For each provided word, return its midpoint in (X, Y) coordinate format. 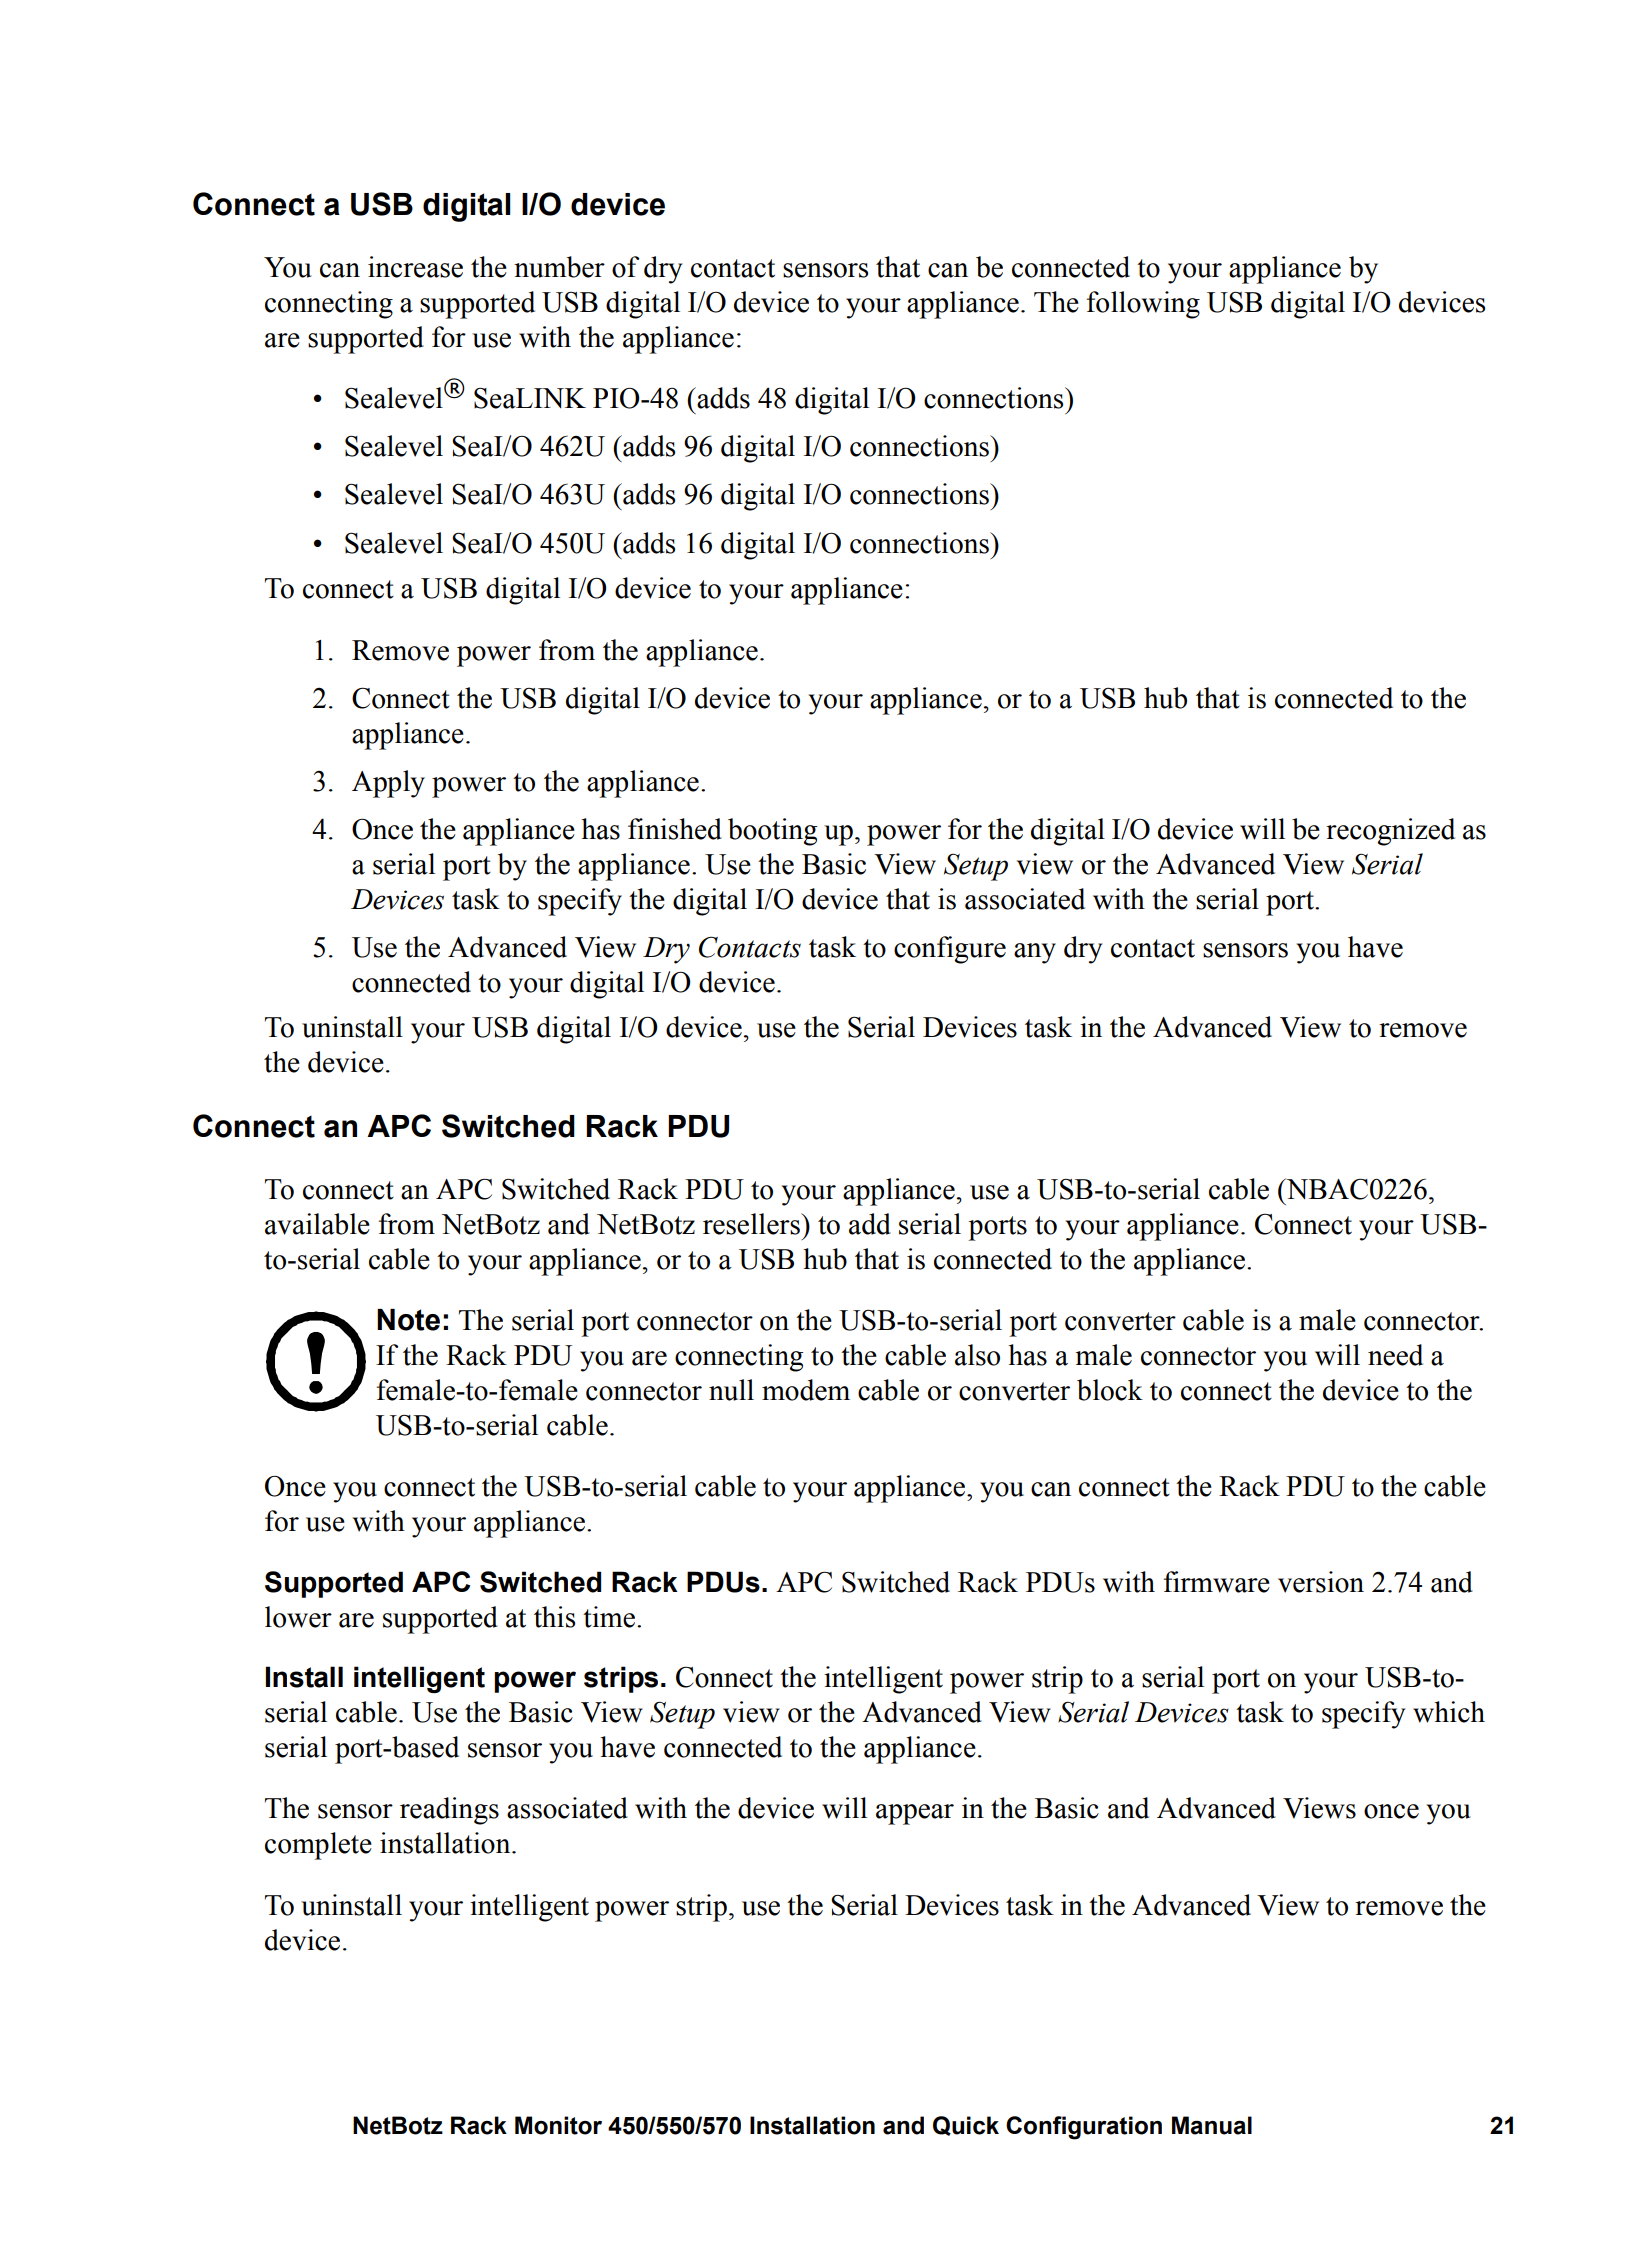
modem (806, 1390)
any (1035, 953)
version (1321, 1582)
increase (415, 267)
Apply (388, 784)
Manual (1212, 2125)
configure (950, 950)
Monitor (558, 2125)
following (1143, 305)
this (554, 1617)
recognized (1390, 832)
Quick (966, 2126)
